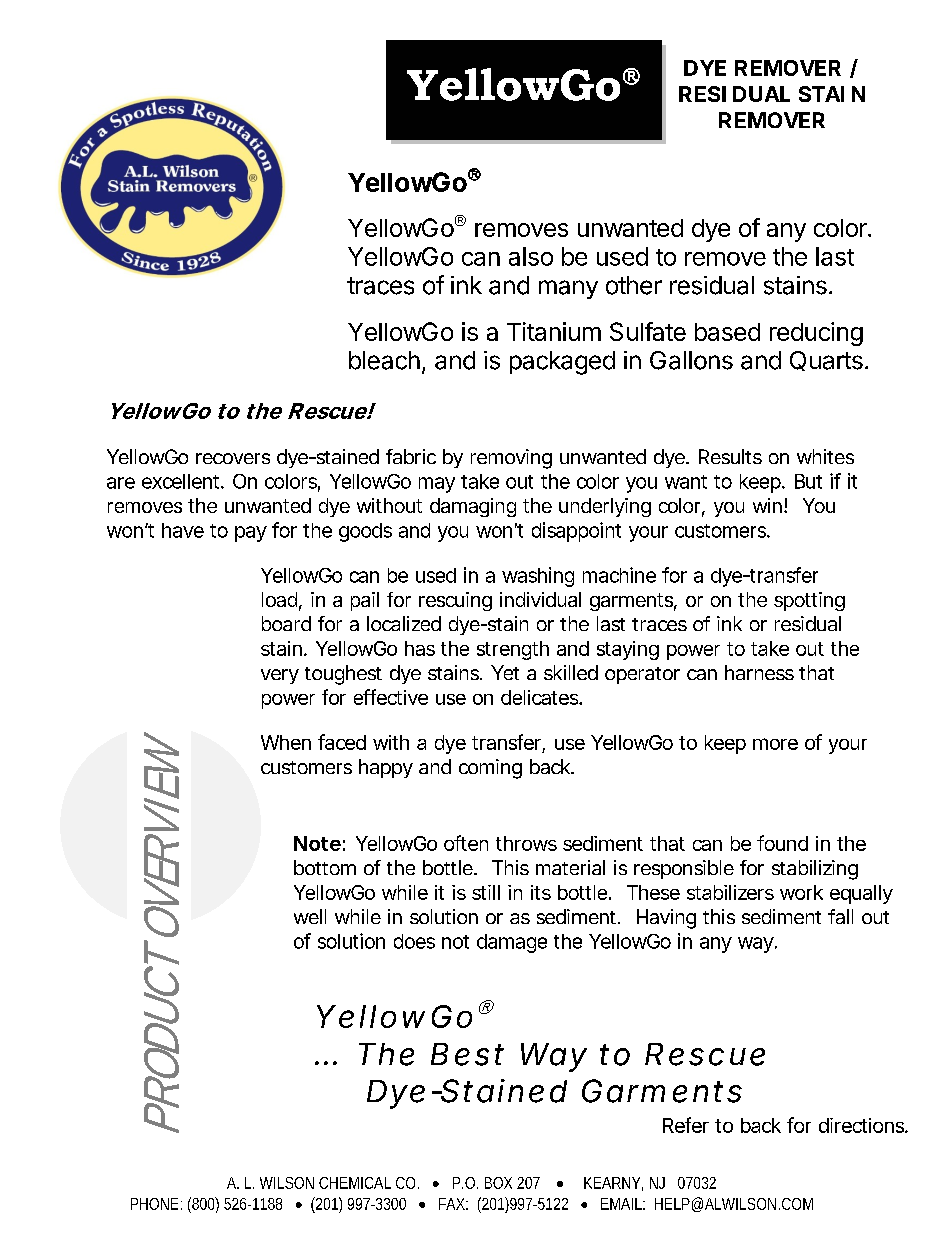  What do you see at coordinates (531, 256) in the image?
I see `also` at bounding box center [531, 256].
